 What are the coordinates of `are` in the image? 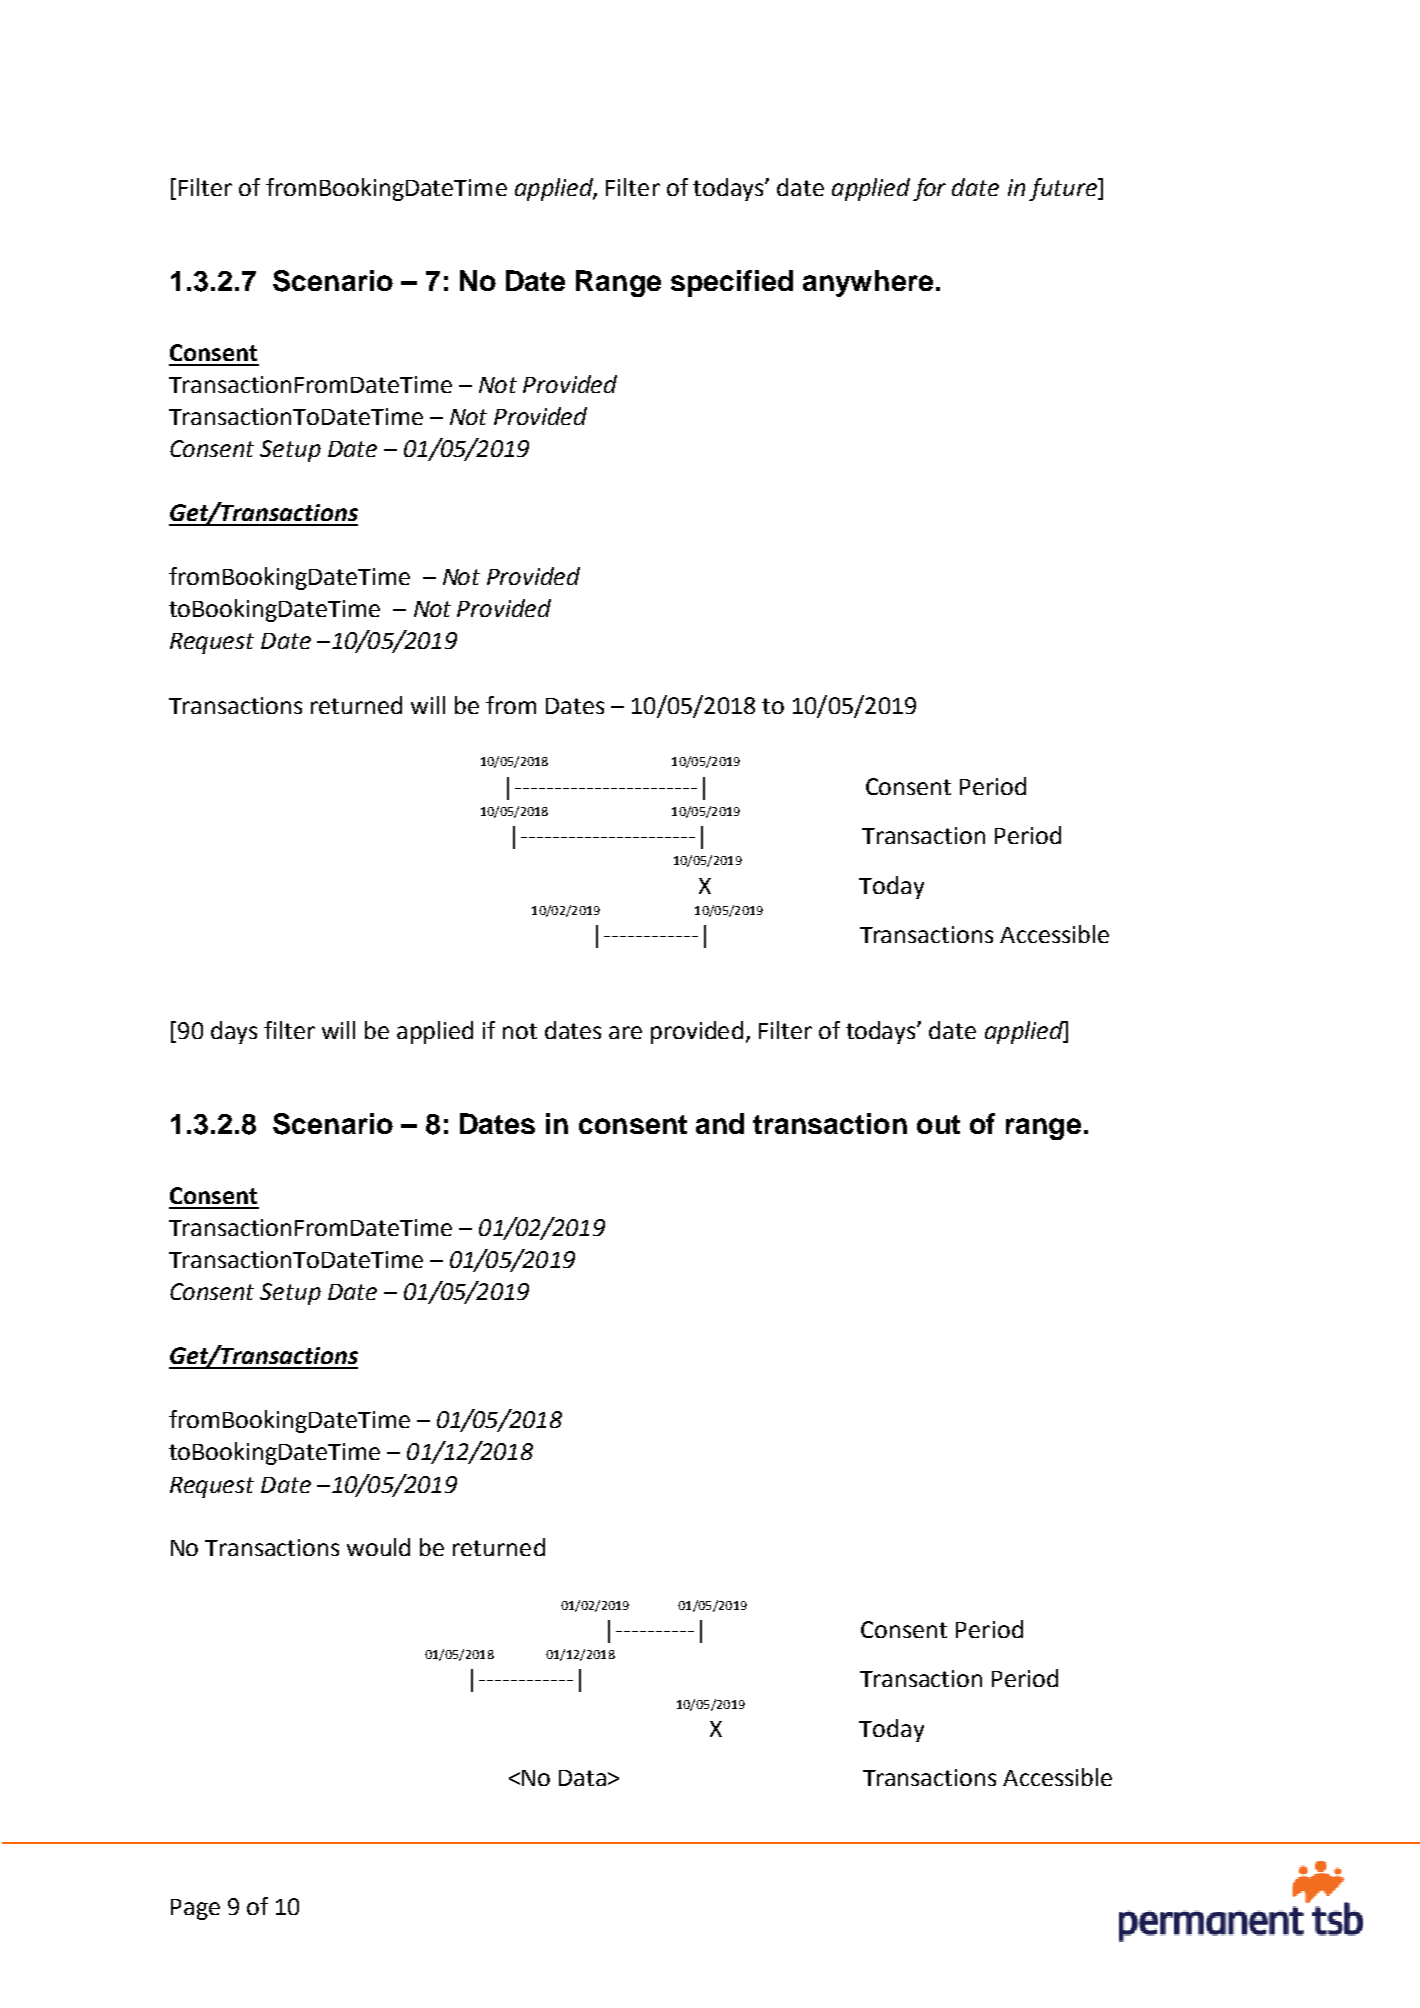 It's located at (625, 1032).
